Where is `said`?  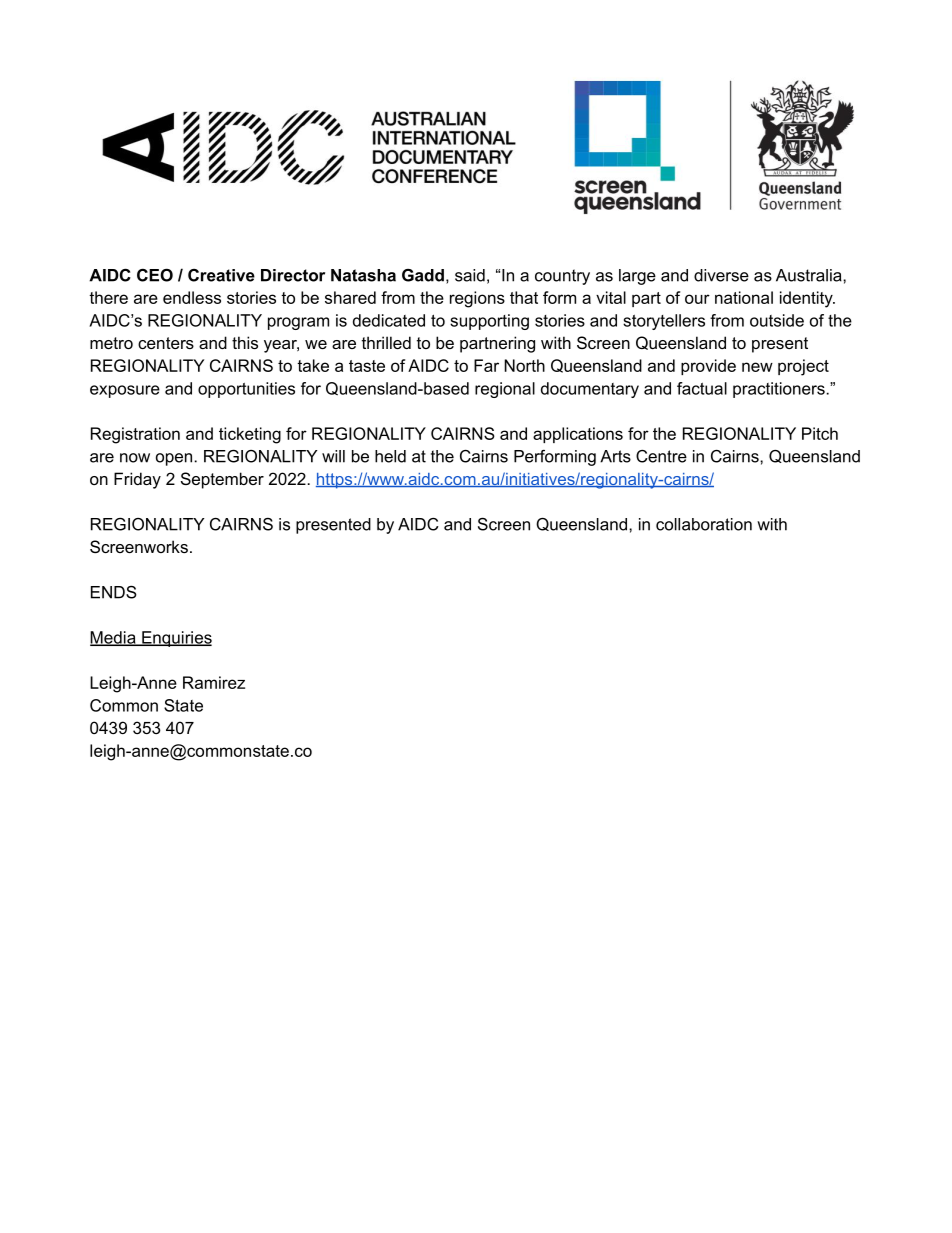 said is located at coordinates (470, 275).
